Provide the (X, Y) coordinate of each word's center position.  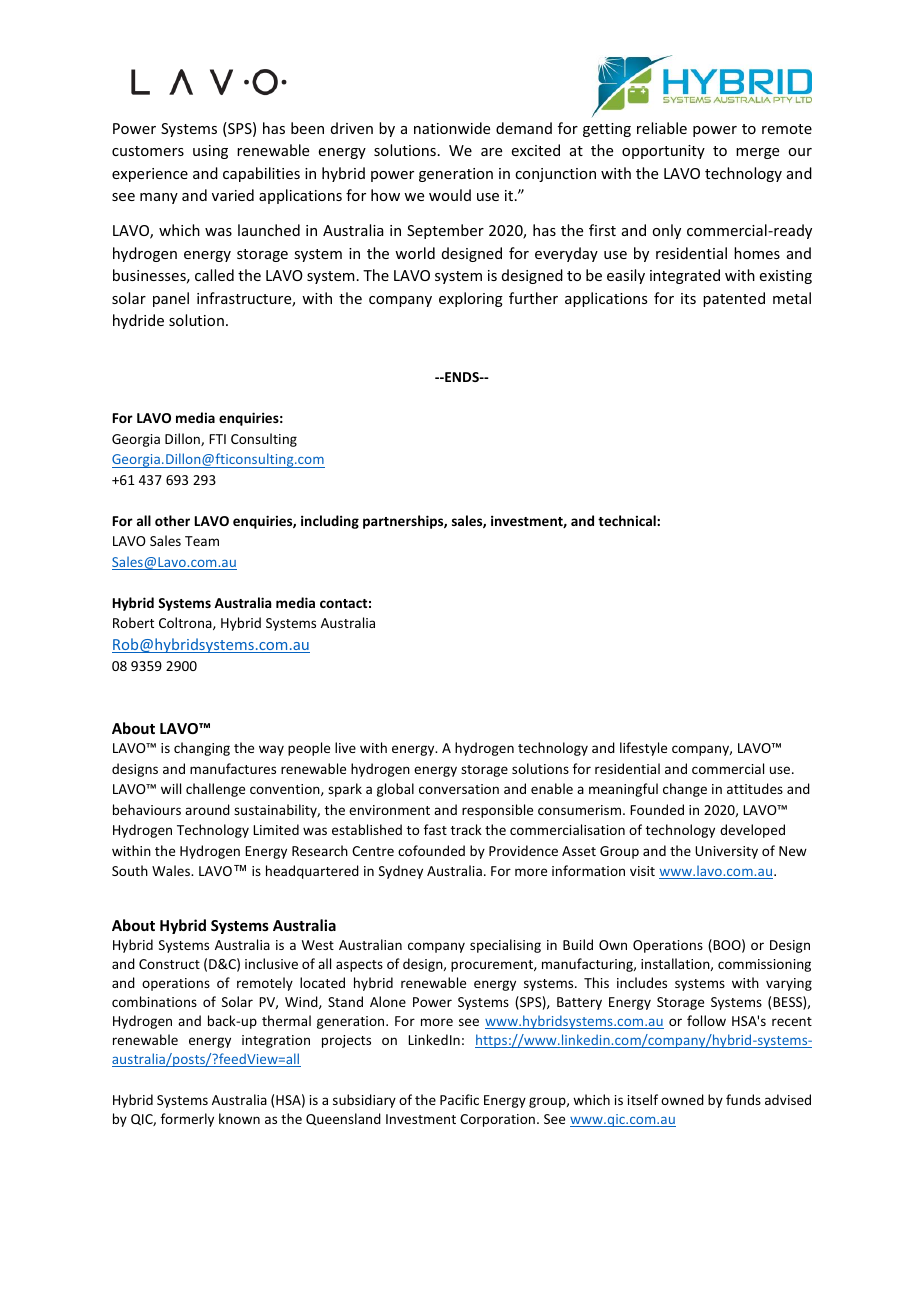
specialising (505, 946)
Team (202, 541)
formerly (187, 1120)
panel (171, 299)
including (330, 522)
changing (202, 749)
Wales (172, 870)
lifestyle (643, 749)
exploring (471, 299)
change (685, 790)
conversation (459, 789)
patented (734, 299)
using (210, 152)
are (491, 152)
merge (757, 153)
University (726, 852)
